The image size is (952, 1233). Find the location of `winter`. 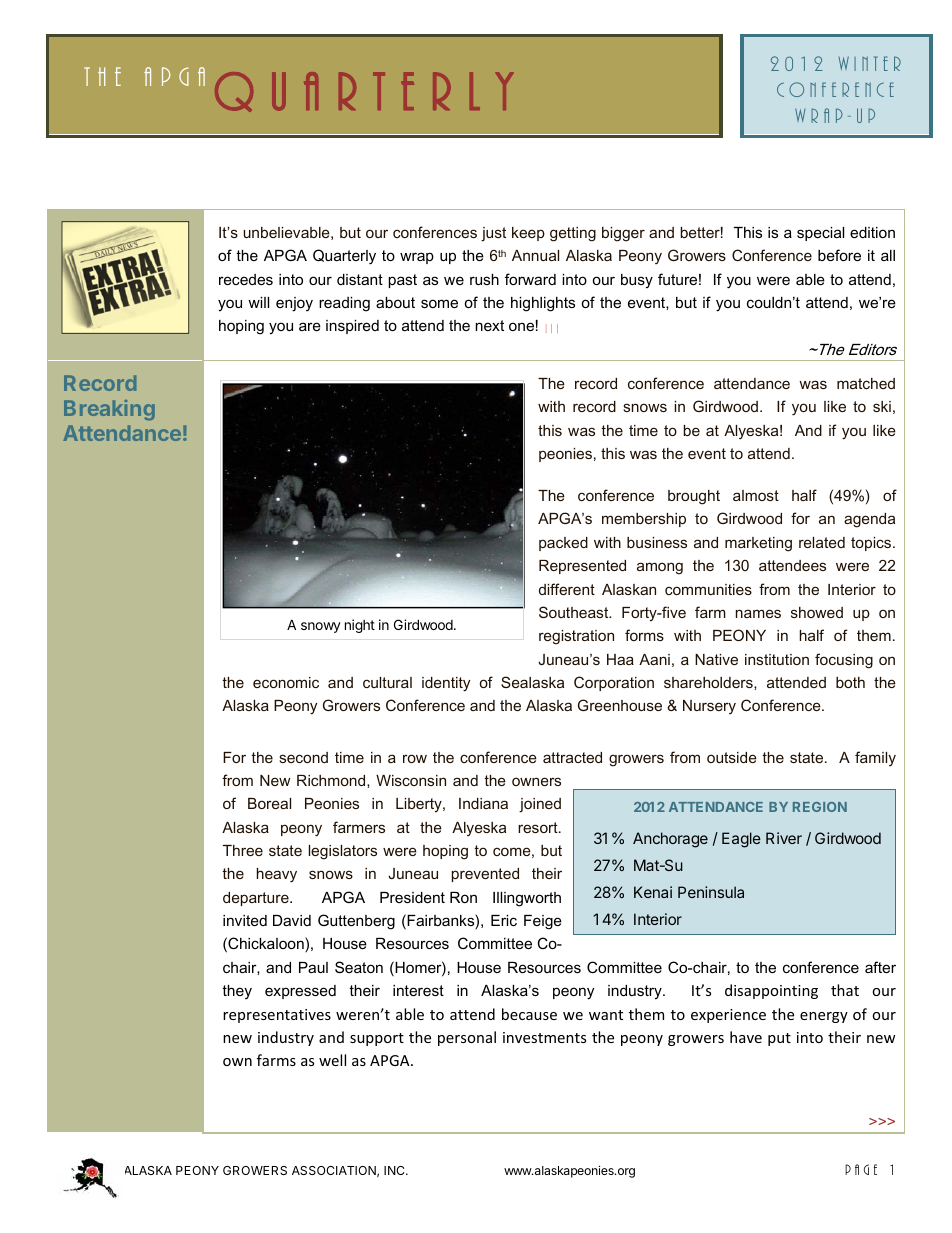

winter is located at coordinates (870, 63).
